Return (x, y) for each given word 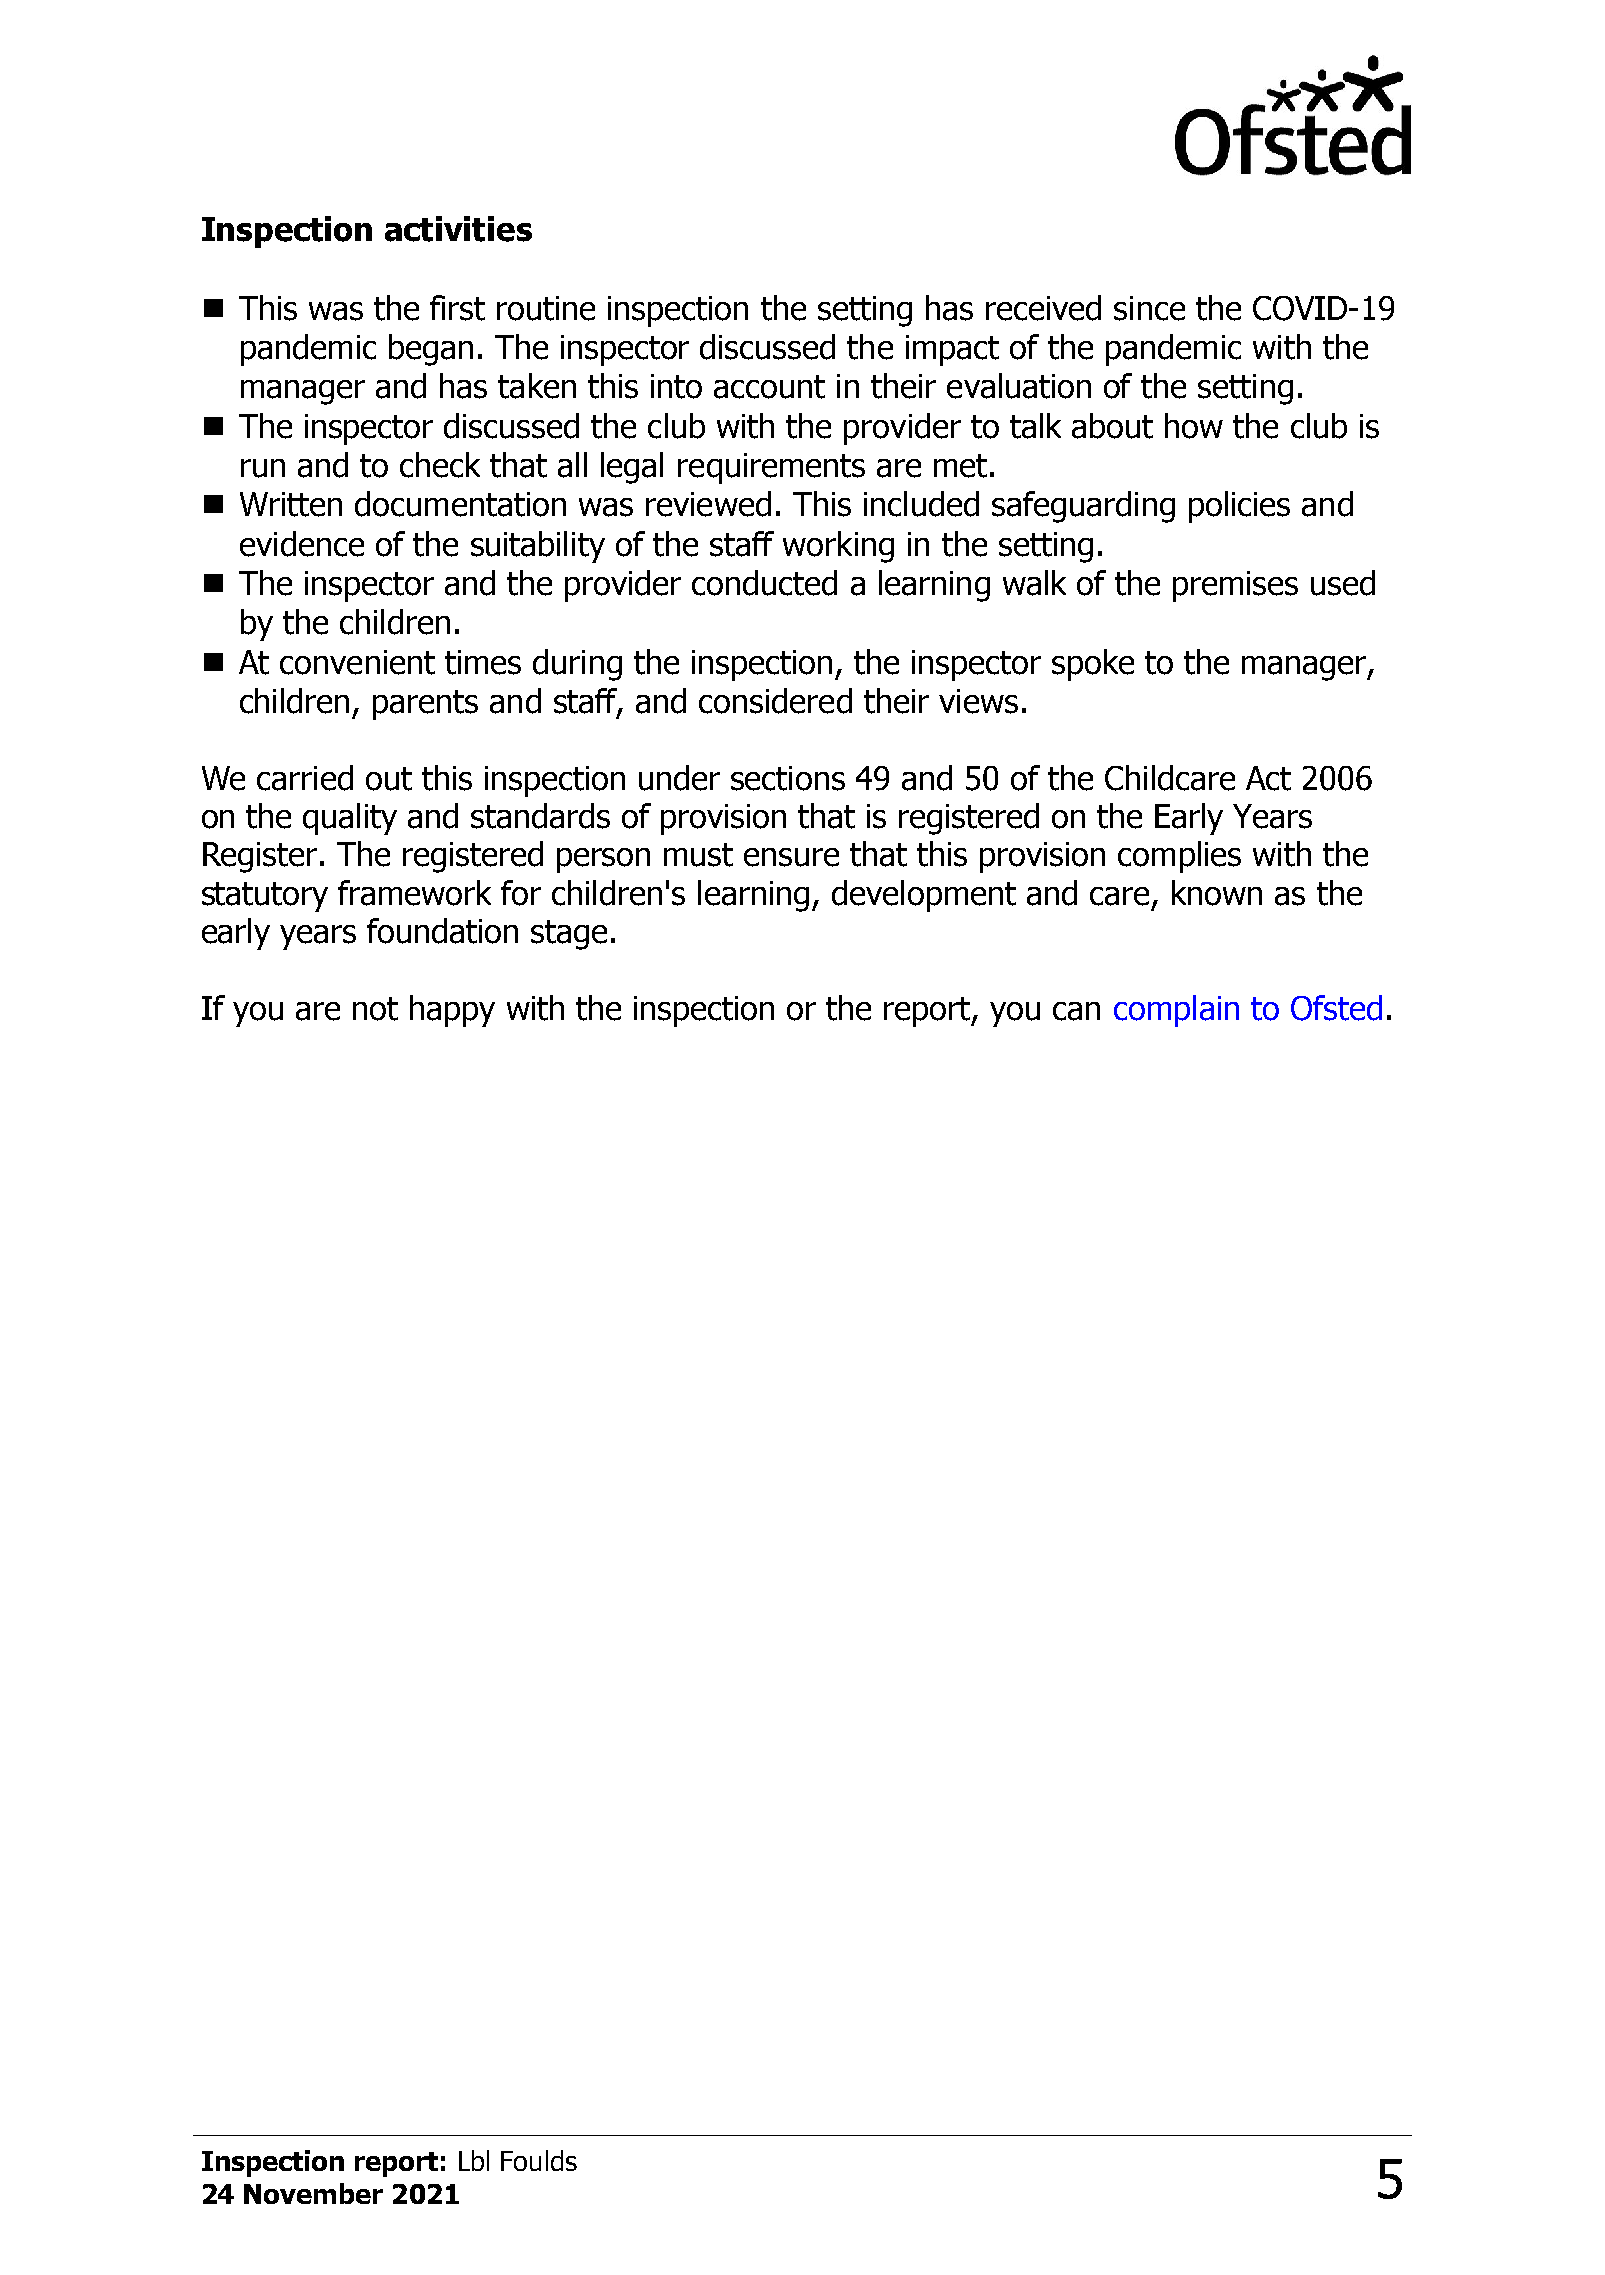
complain (1176, 1011)
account (769, 387)
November (313, 2193)
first (457, 308)
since (1149, 308)
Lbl (474, 2160)
